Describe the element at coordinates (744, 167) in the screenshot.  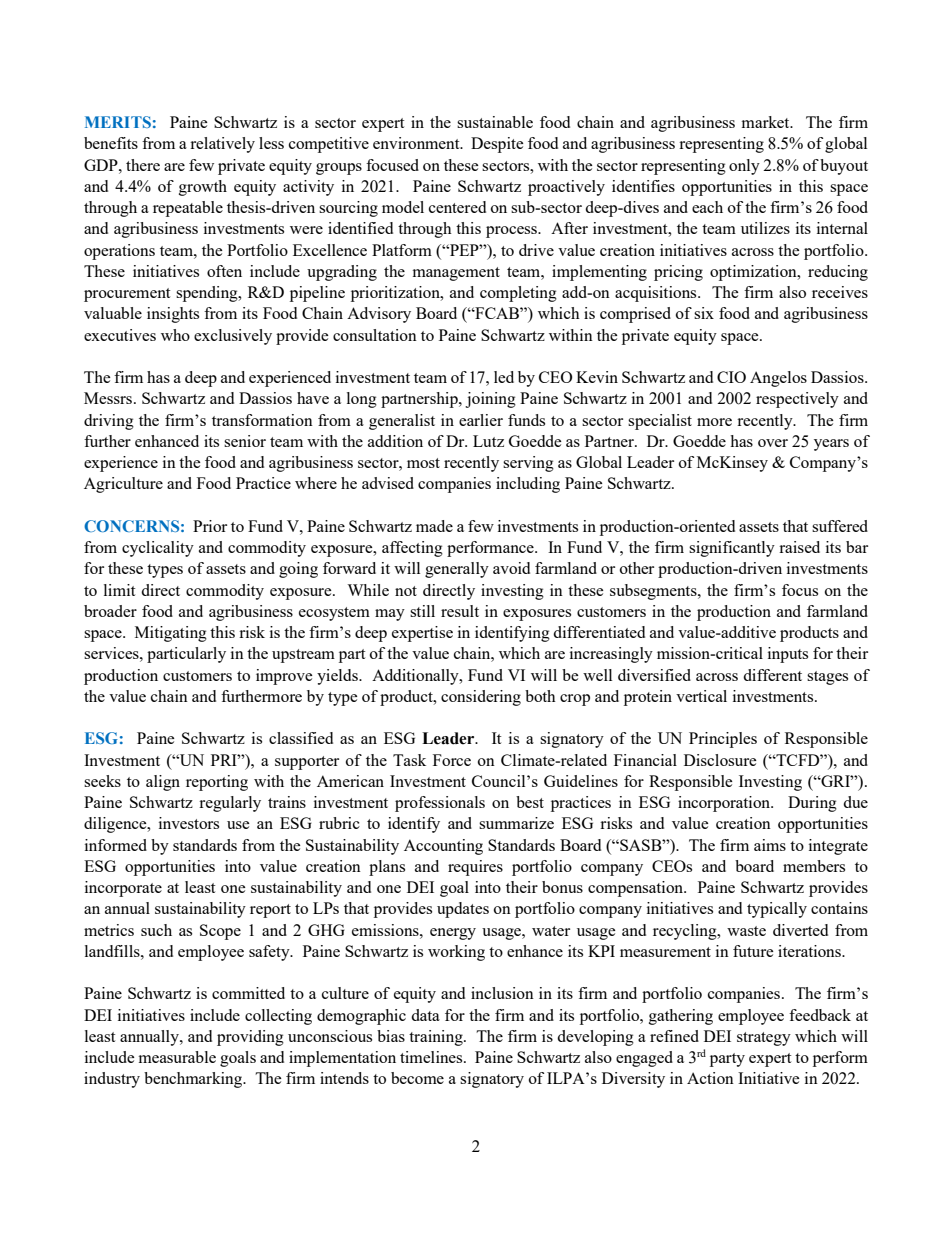
I see `only` at that location.
